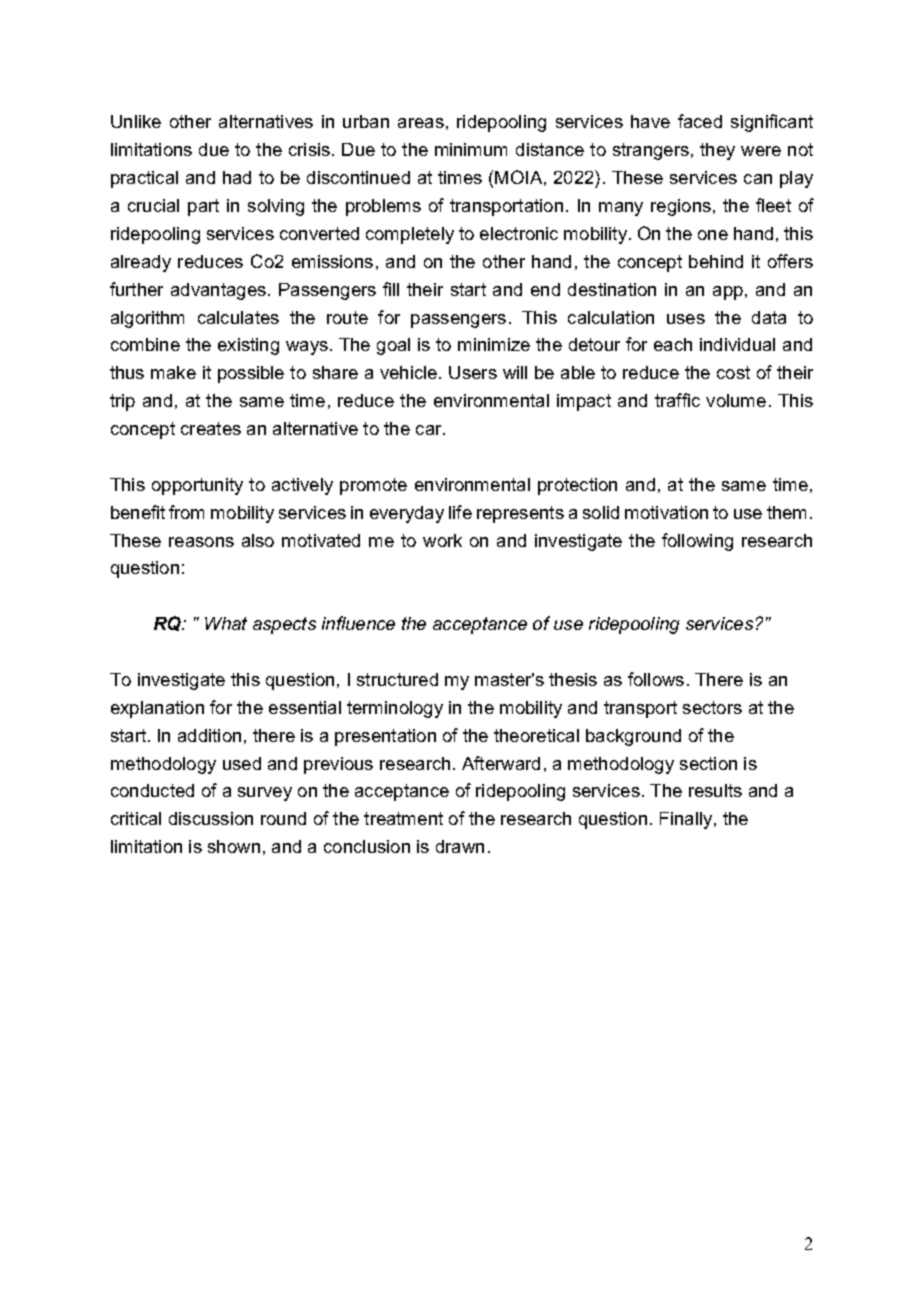 The image size is (924, 1308). I want to click on Users, so click(473, 372).
